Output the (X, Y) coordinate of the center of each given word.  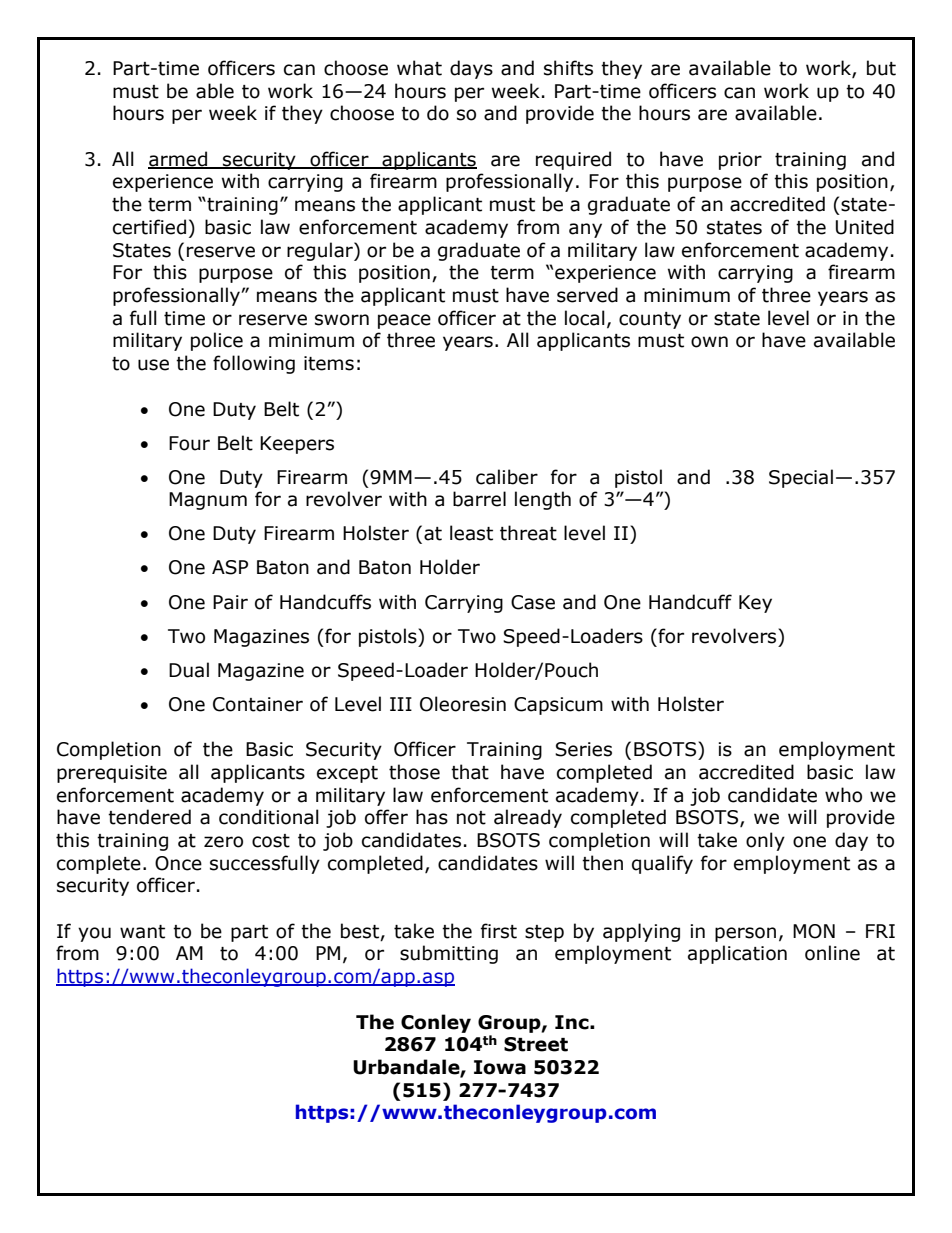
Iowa (500, 1067)
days (471, 69)
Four (189, 443)
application (737, 954)
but (881, 68)
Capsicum (558, 706)
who (843, 795)
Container (258, 704)
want (142, 932)
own (709, 342)
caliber (507, 477)
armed (179, 159)
